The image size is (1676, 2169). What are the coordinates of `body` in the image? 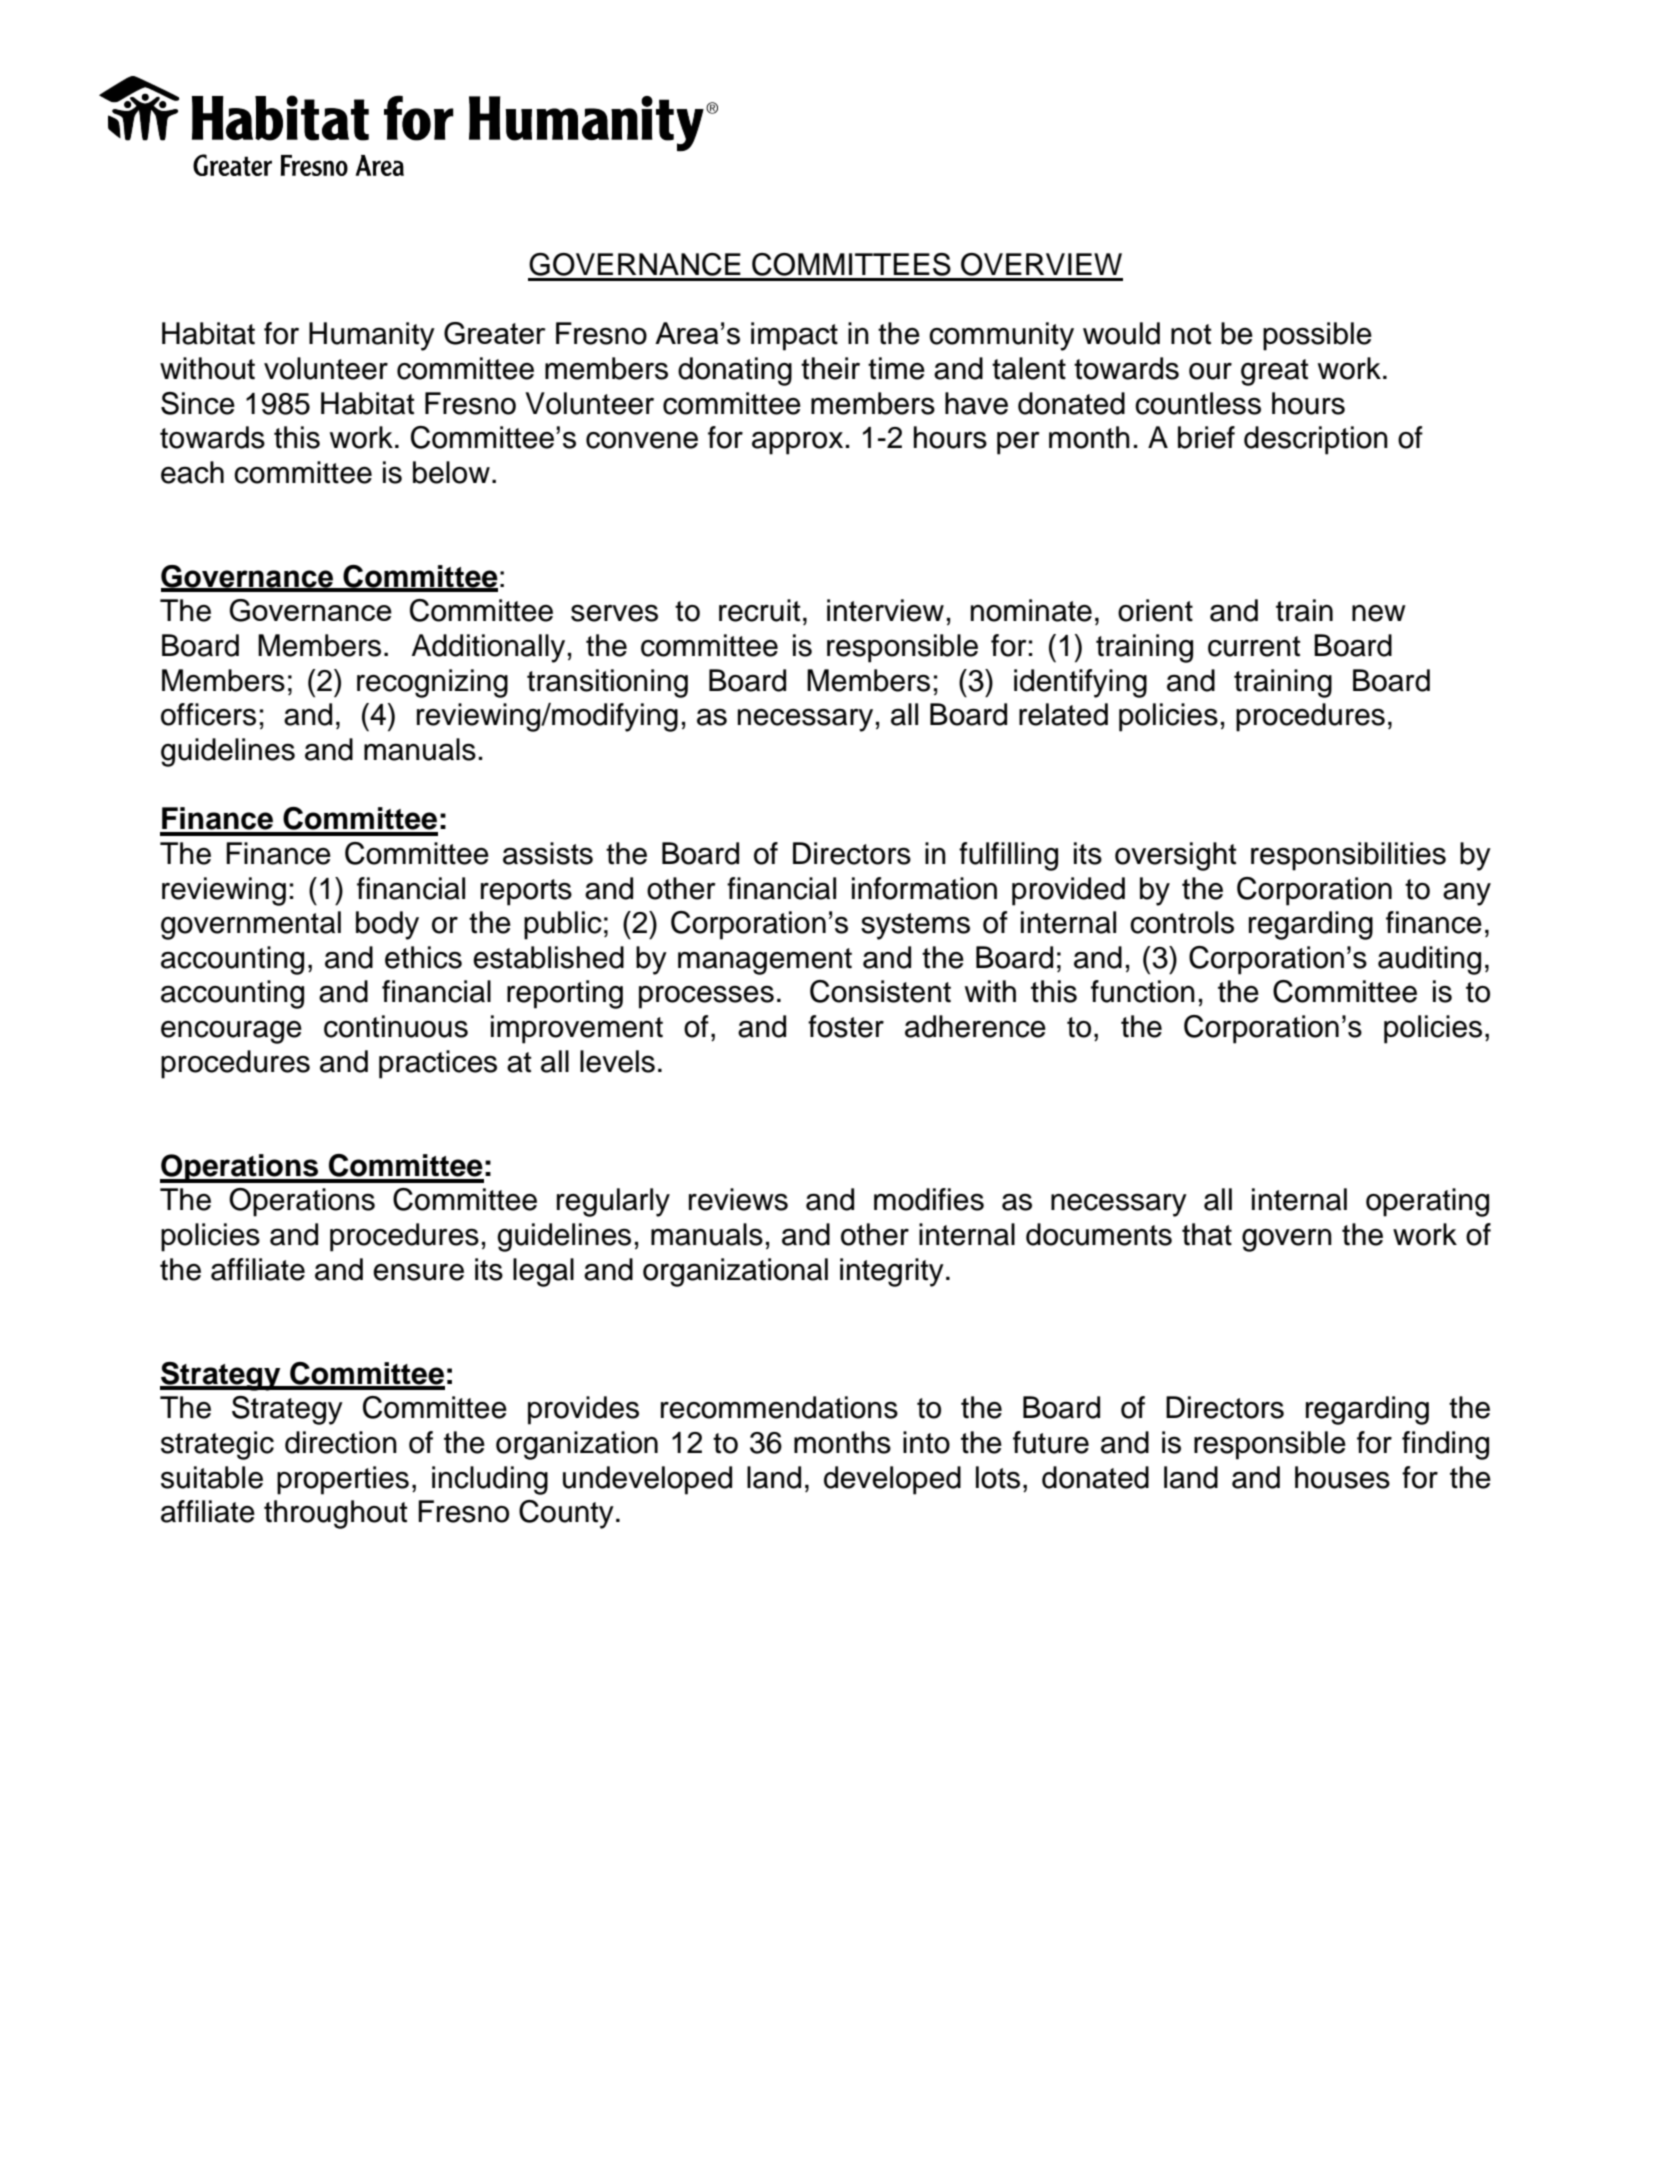 It's located at (387, 925).
